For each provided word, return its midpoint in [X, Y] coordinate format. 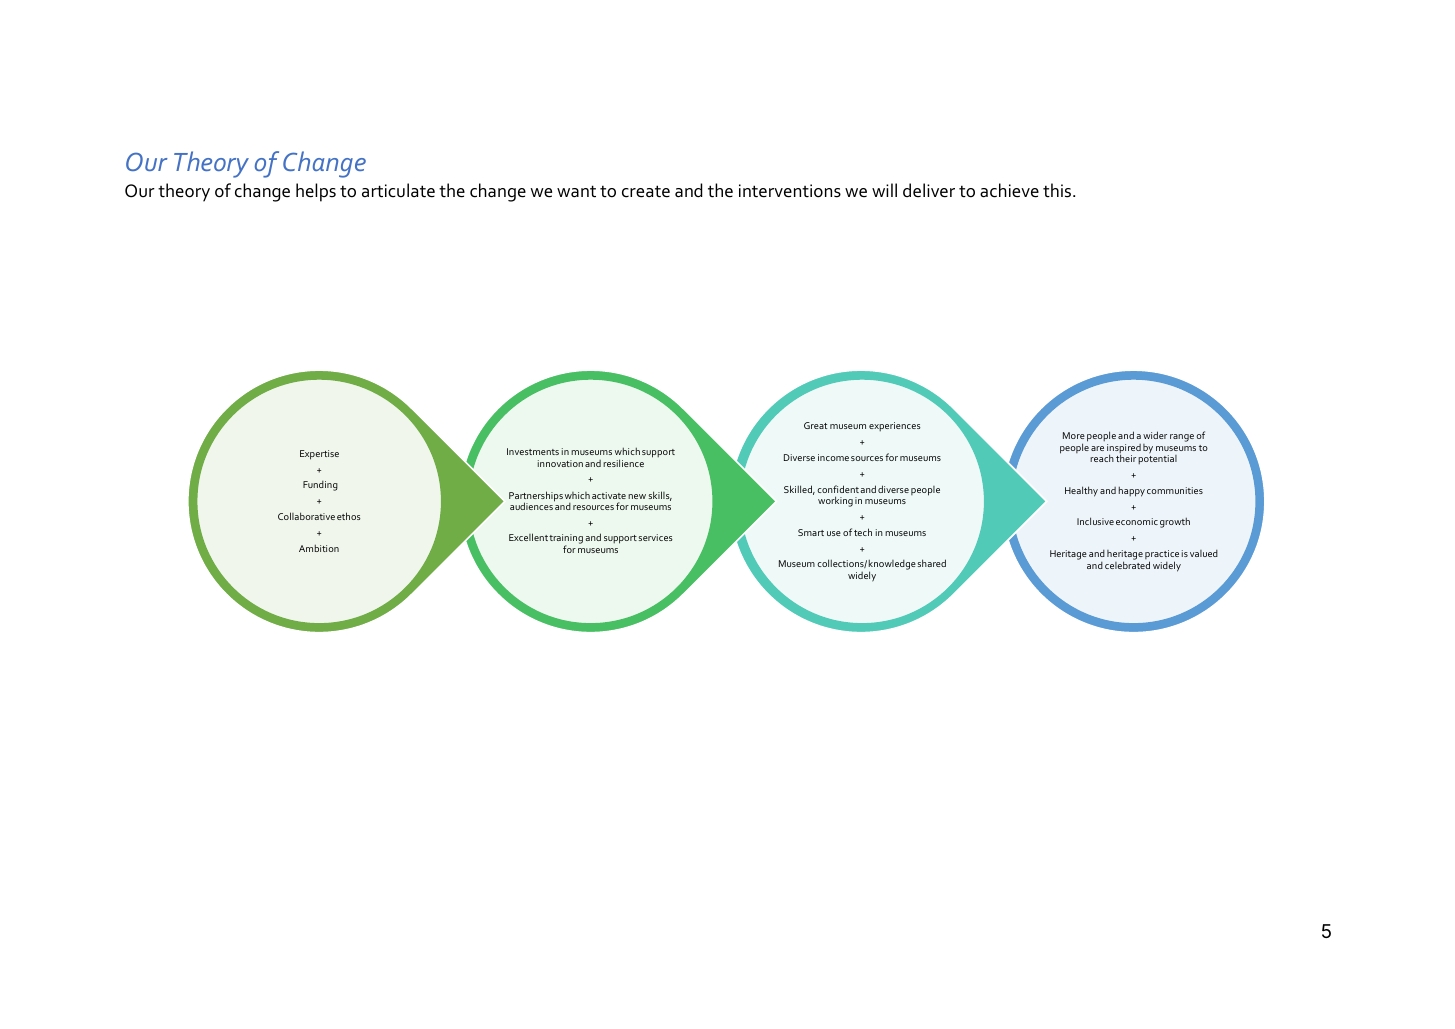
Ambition [319, 548]
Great [815, 425]
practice [1162, 556]
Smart [811, 532]
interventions [790, 191]
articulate [398, 190]
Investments [533, 451]
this [1058, 190]
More [1074, 435]
